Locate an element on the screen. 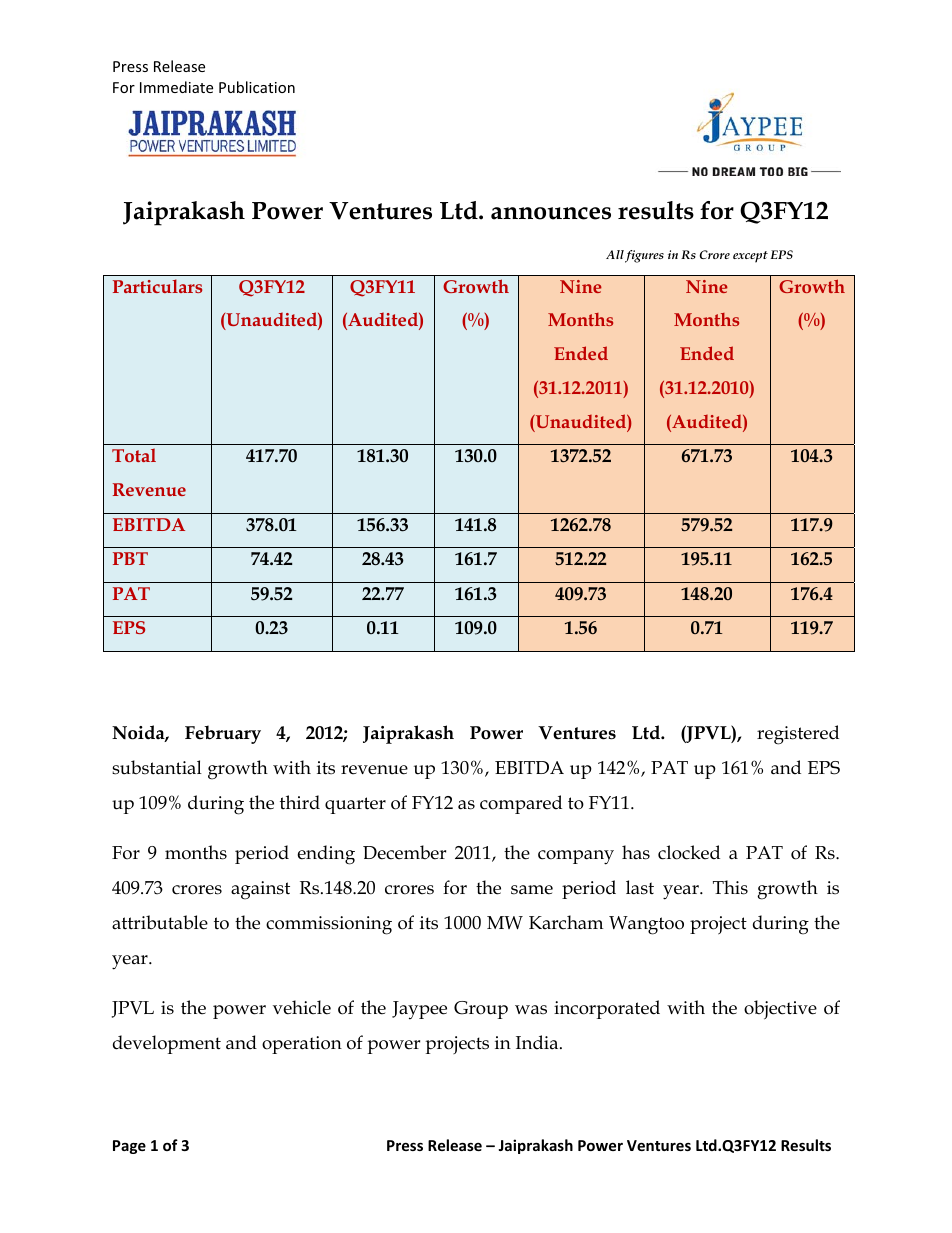 The image size is (952, 1233). Total is located at coordinates (134, 455).
